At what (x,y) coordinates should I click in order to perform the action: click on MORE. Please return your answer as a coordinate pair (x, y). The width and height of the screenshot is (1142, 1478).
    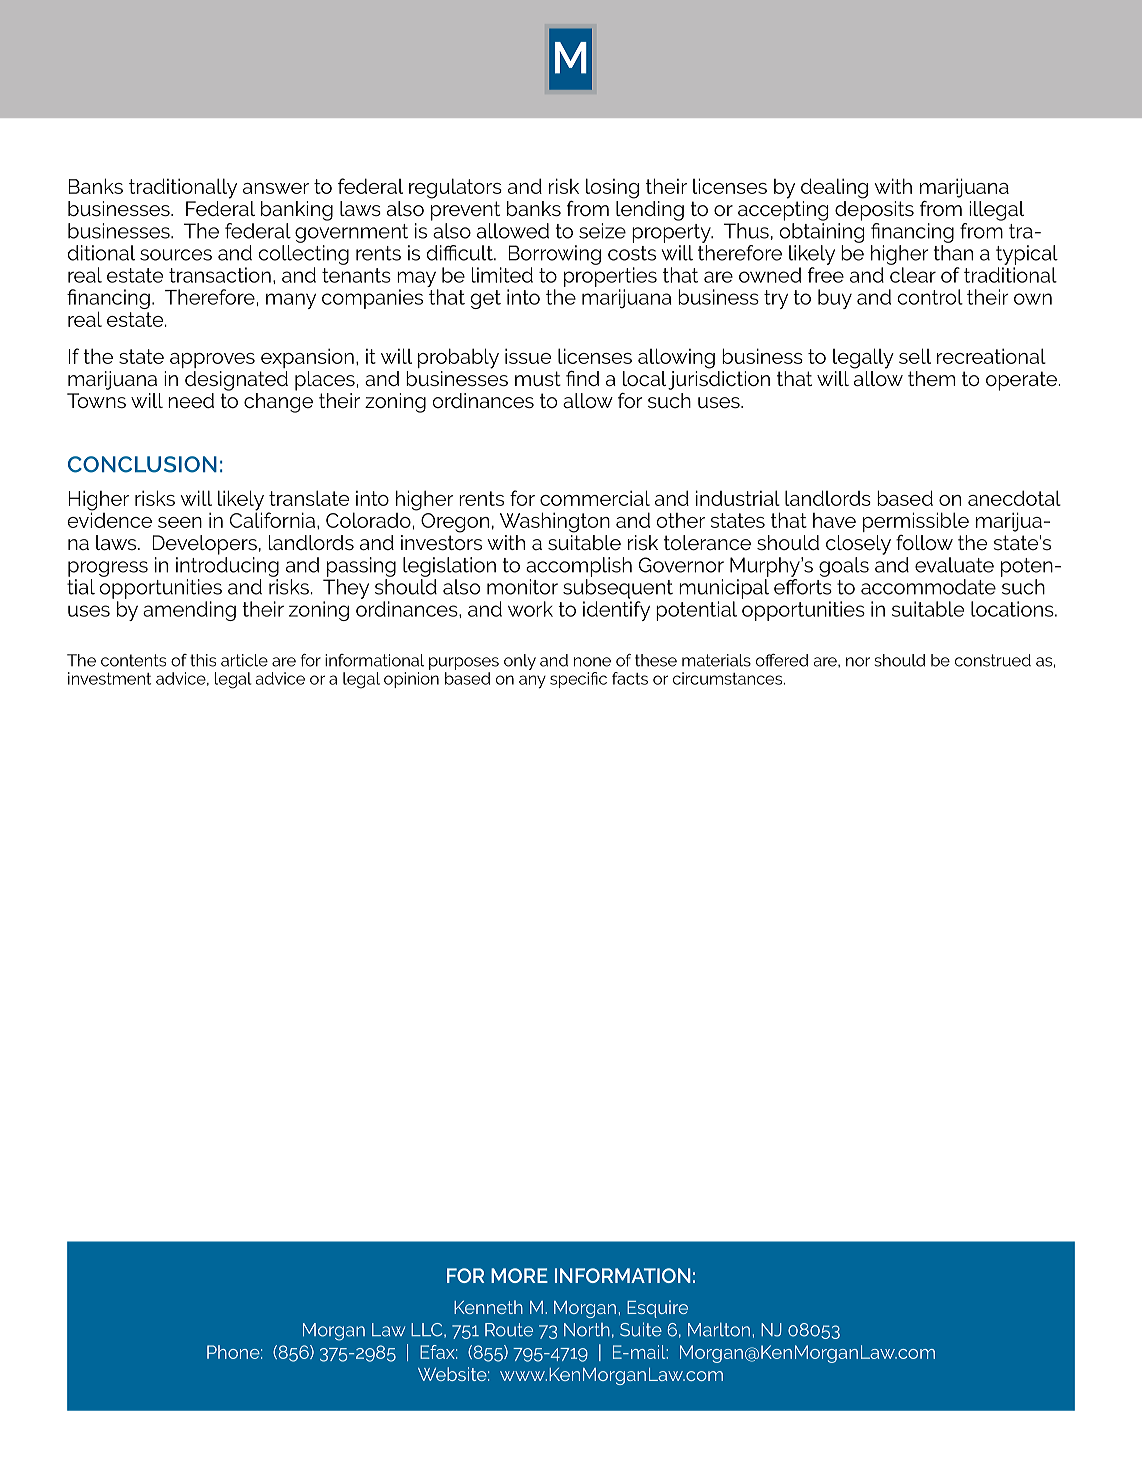
    Looking at the image, I should click on (519, 1275).
